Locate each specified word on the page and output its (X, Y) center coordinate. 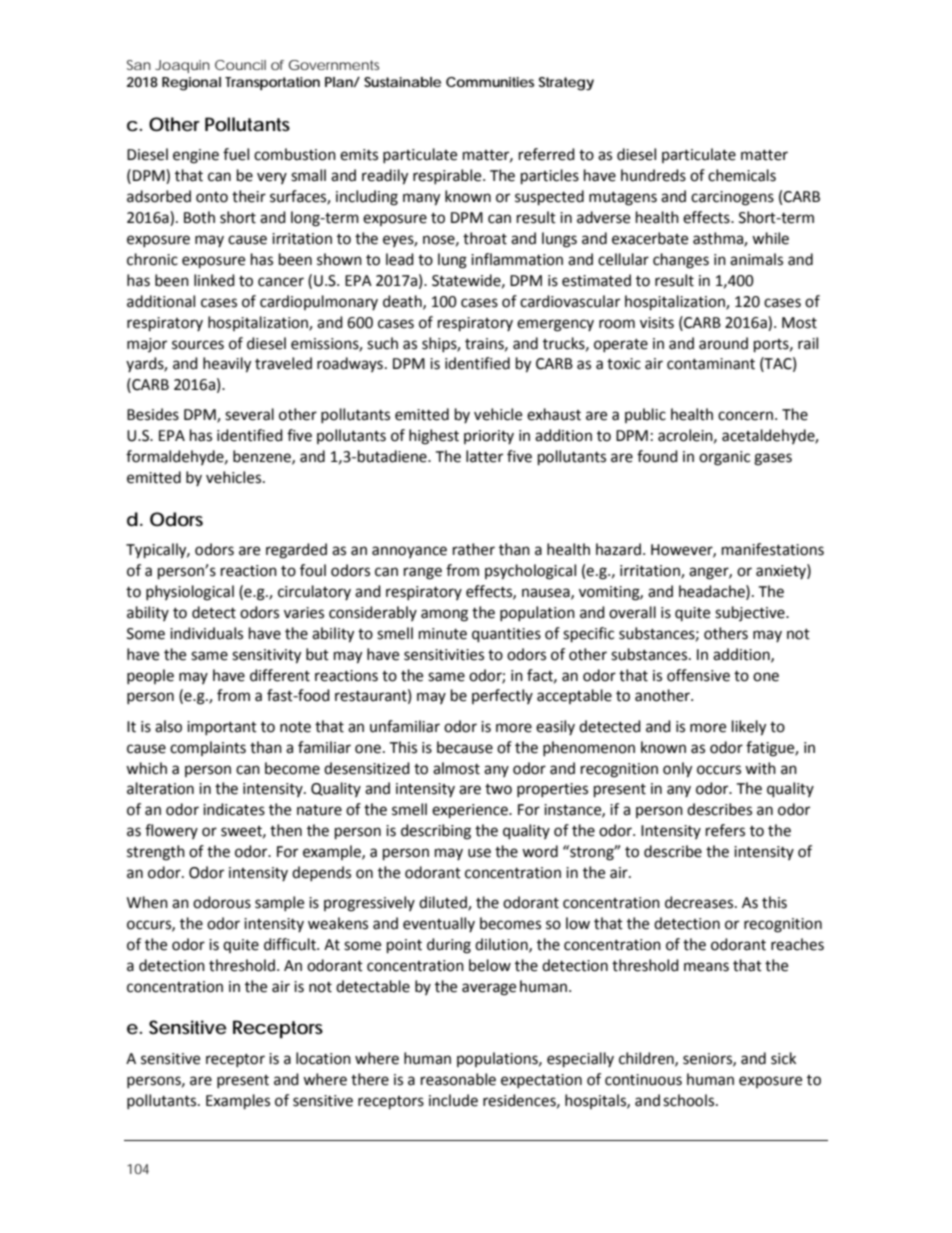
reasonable (458, 1079)
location (323, 1058)
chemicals (742, 175)
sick (783, 1058)
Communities (490, 82)
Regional (191, 84)
